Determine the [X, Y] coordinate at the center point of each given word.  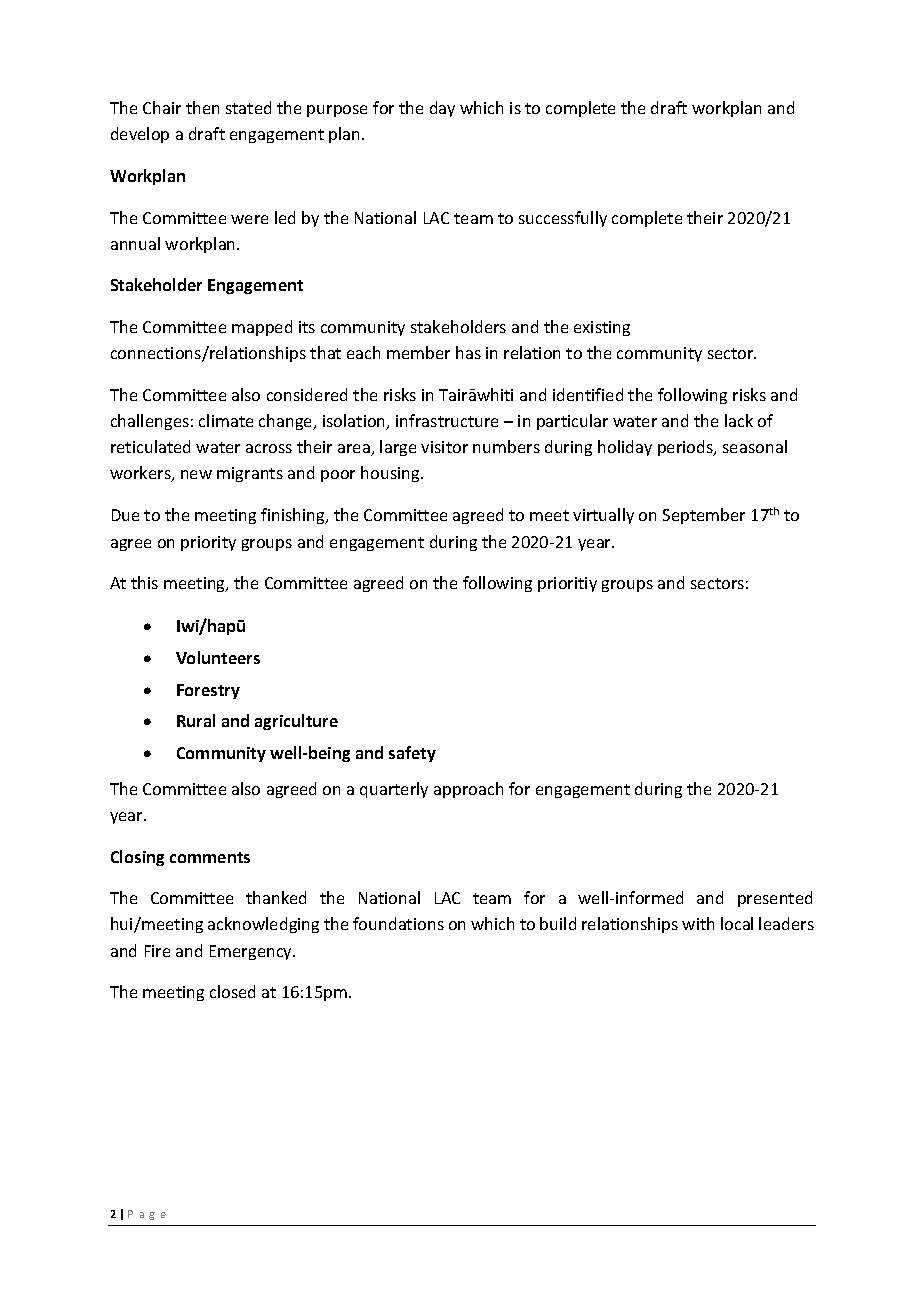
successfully [563, 219]
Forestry [208, 691]
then [202, 107]
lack [739, 420]
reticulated [150, 446]
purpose [337, 111]
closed [232, 991]
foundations [398, 923]
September [704, 516]
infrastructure [447, 420]
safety [412, 754]
